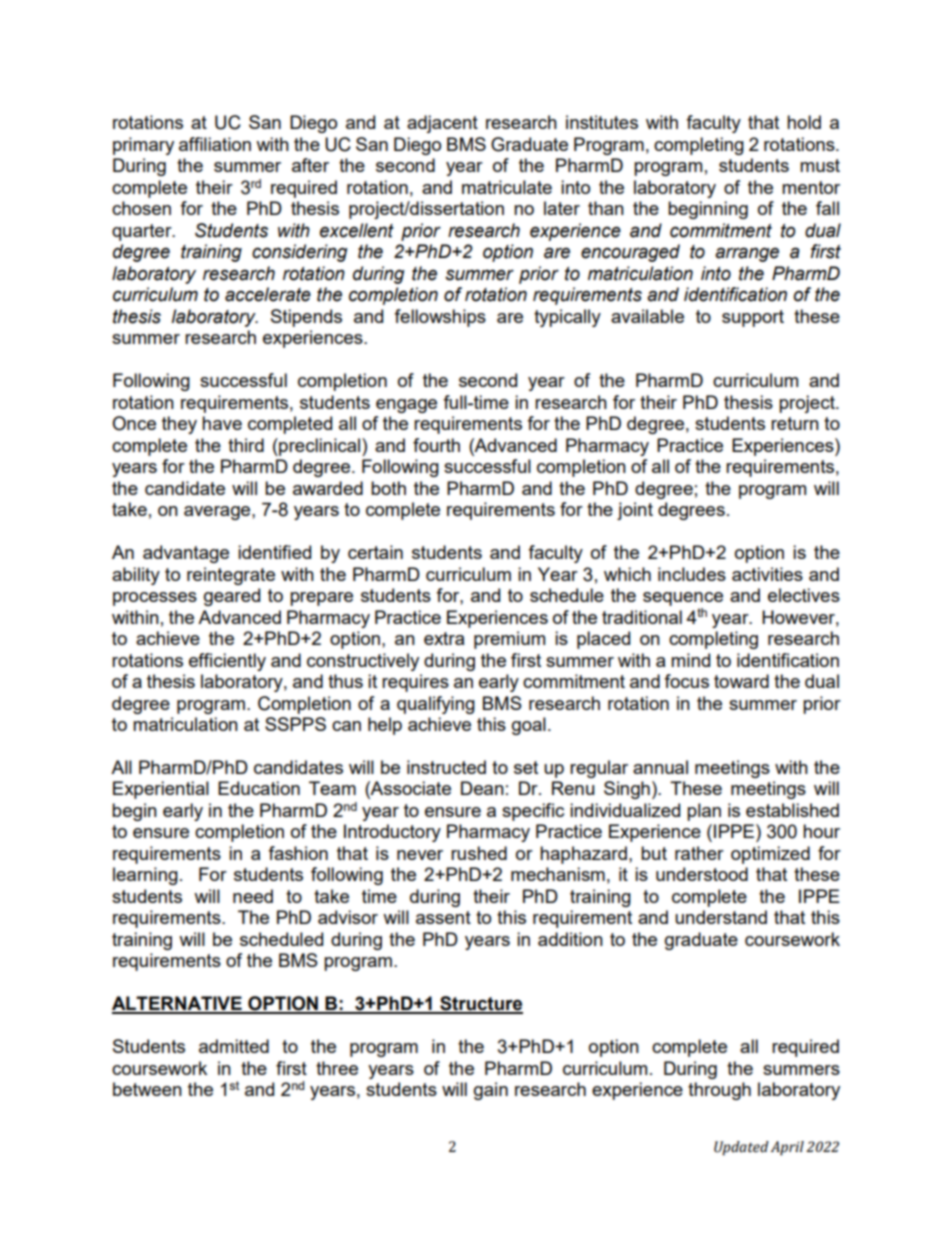 The width and height of the page is (952, 1233). Describe the element at coordinates (246, 445) in the page. I see `third` at that location.
